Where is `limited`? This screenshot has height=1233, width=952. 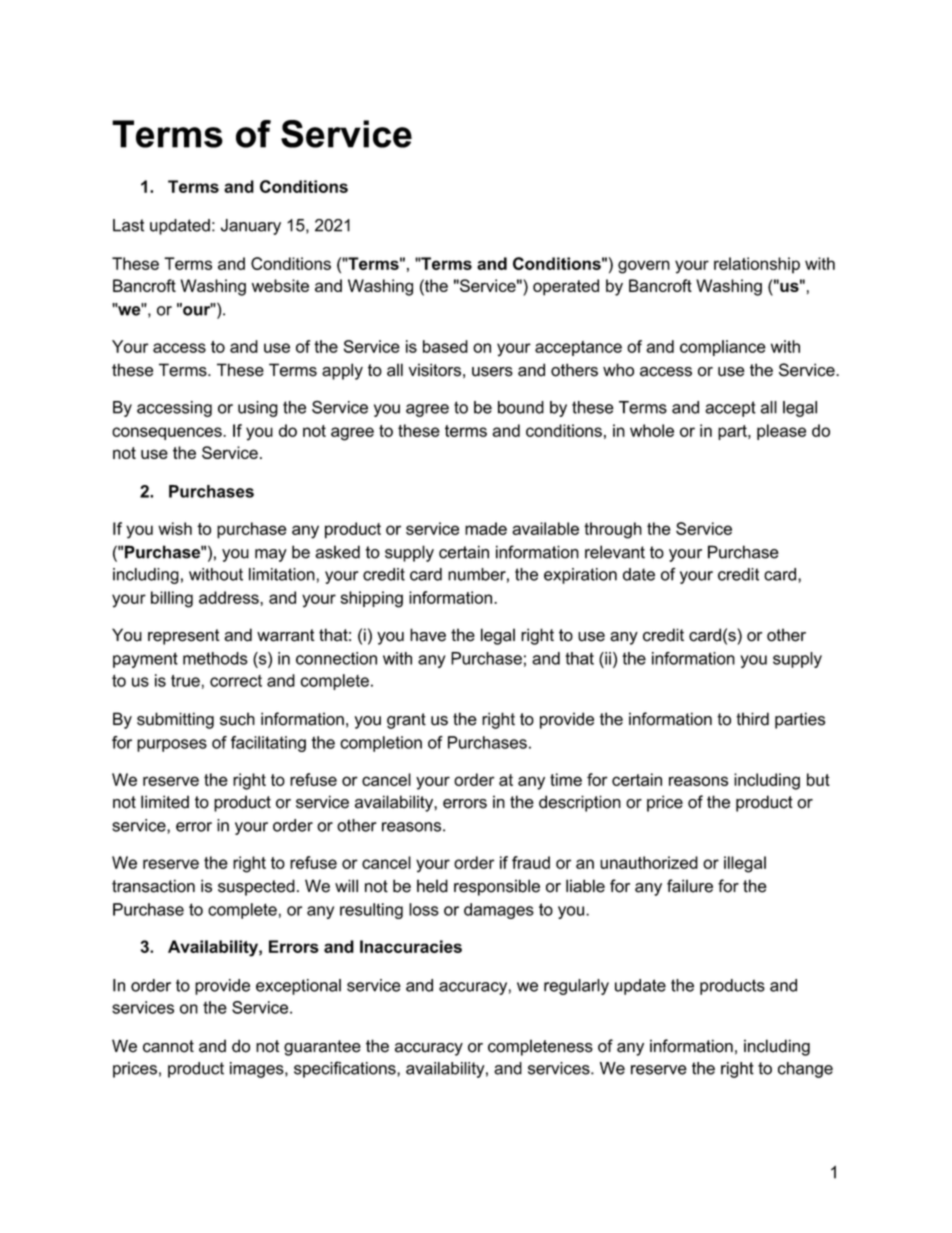 limited is located at coordinates (165, 802).
